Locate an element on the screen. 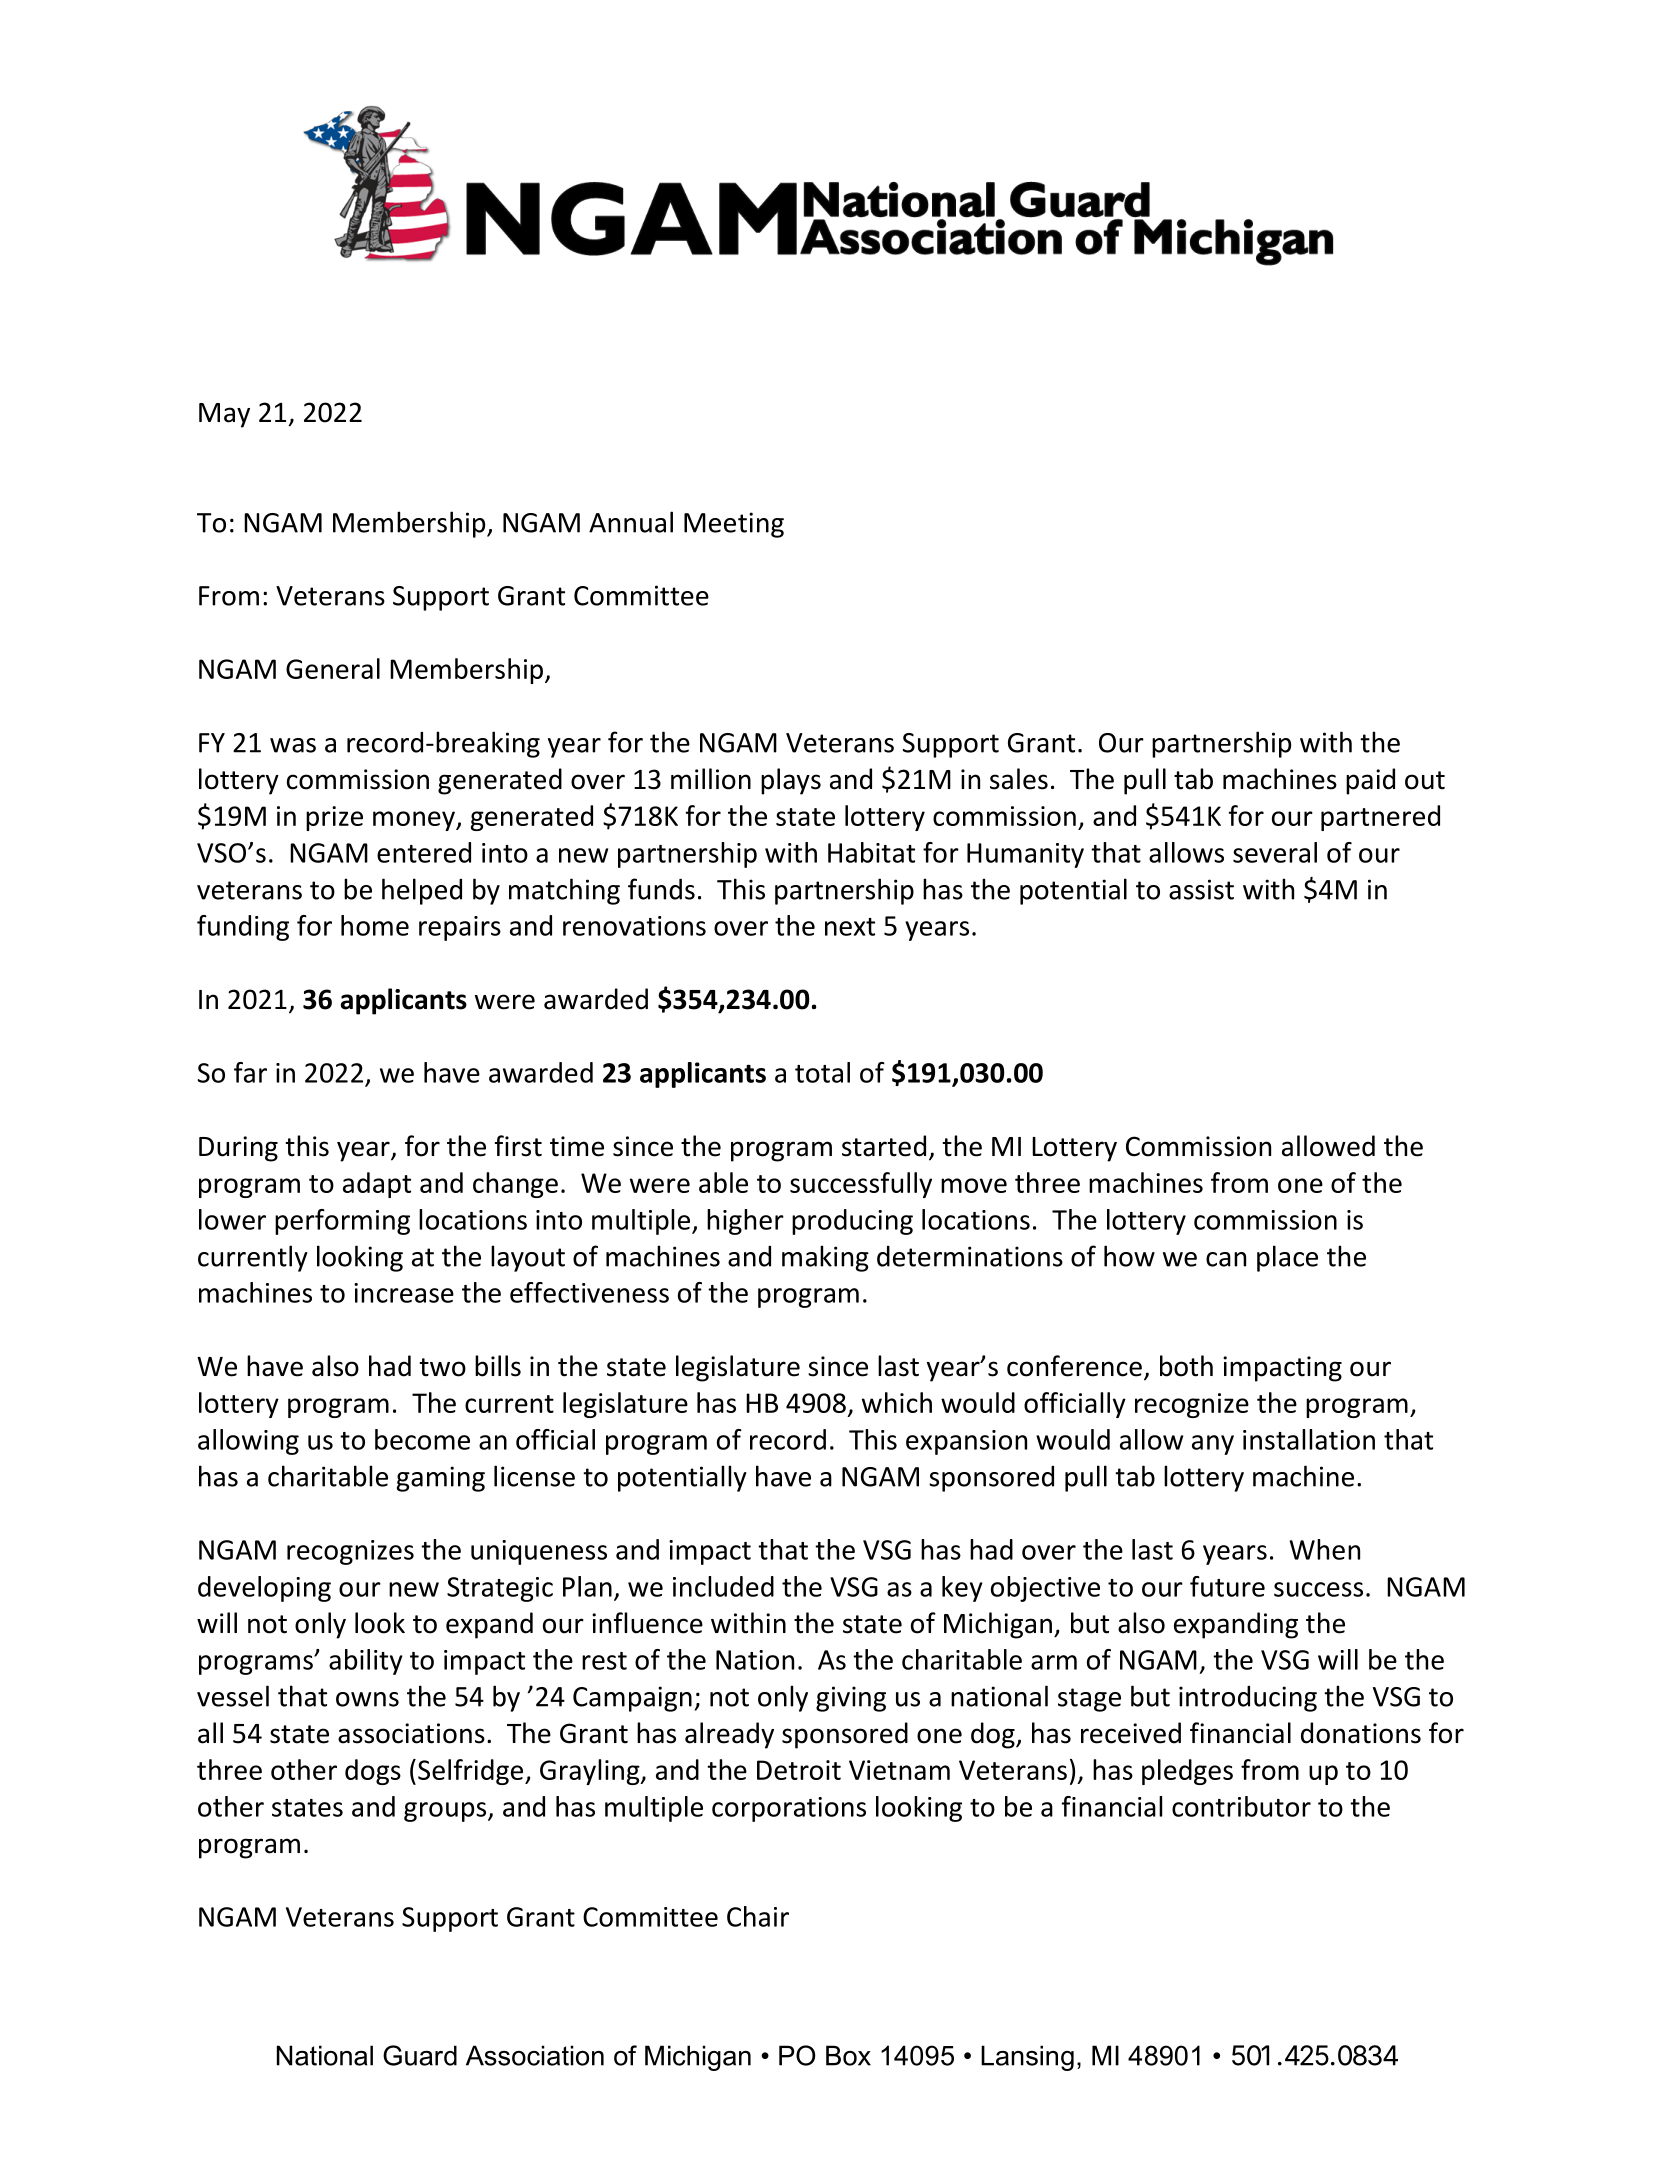 The height and width of the screenshot is (2164, 1672). paid is located at coordinates (1370, 781).
